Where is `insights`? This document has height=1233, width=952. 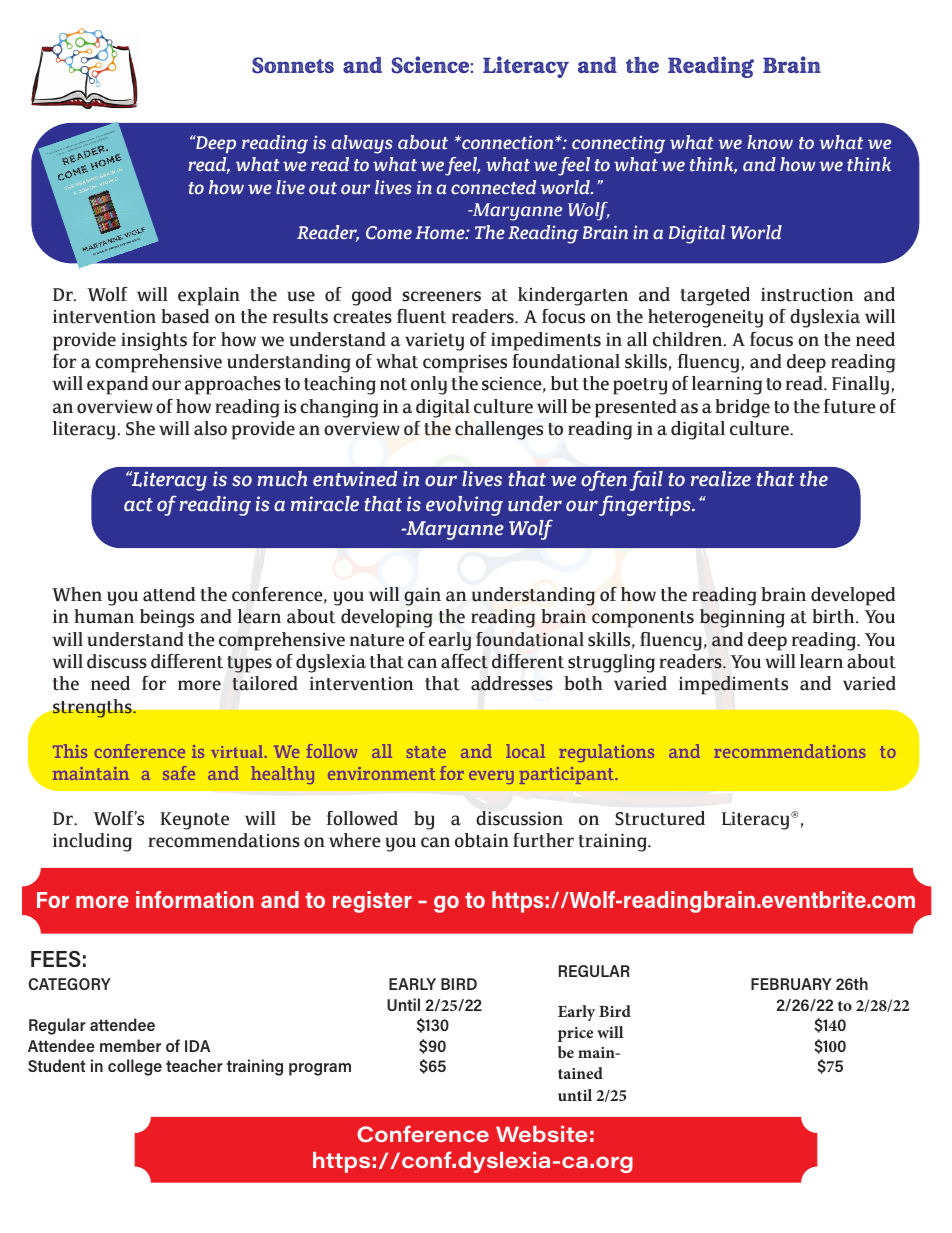
insights is located at coordinates (154, 341).
